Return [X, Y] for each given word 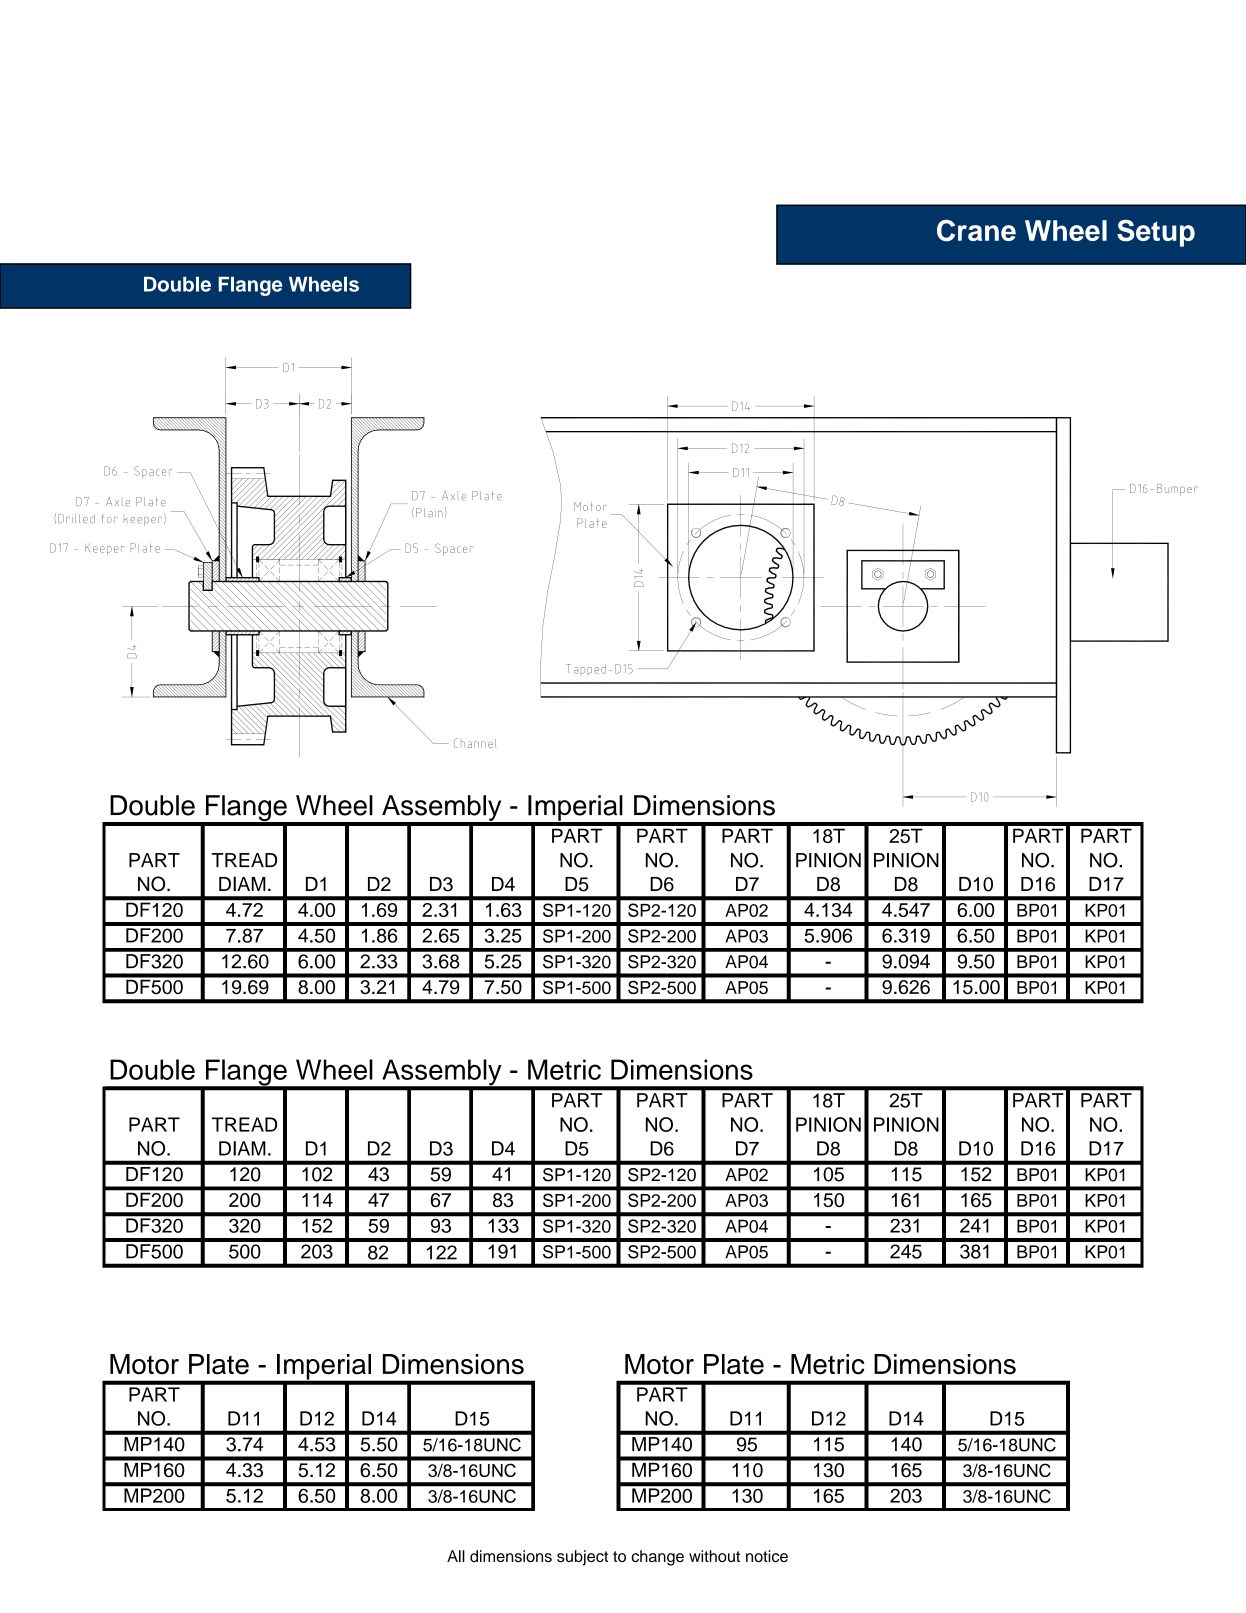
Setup [1156, 233]
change [657, 1558]
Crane [976, 230]
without [714, 1556]
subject [582, 1558]
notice [767, 1556]
